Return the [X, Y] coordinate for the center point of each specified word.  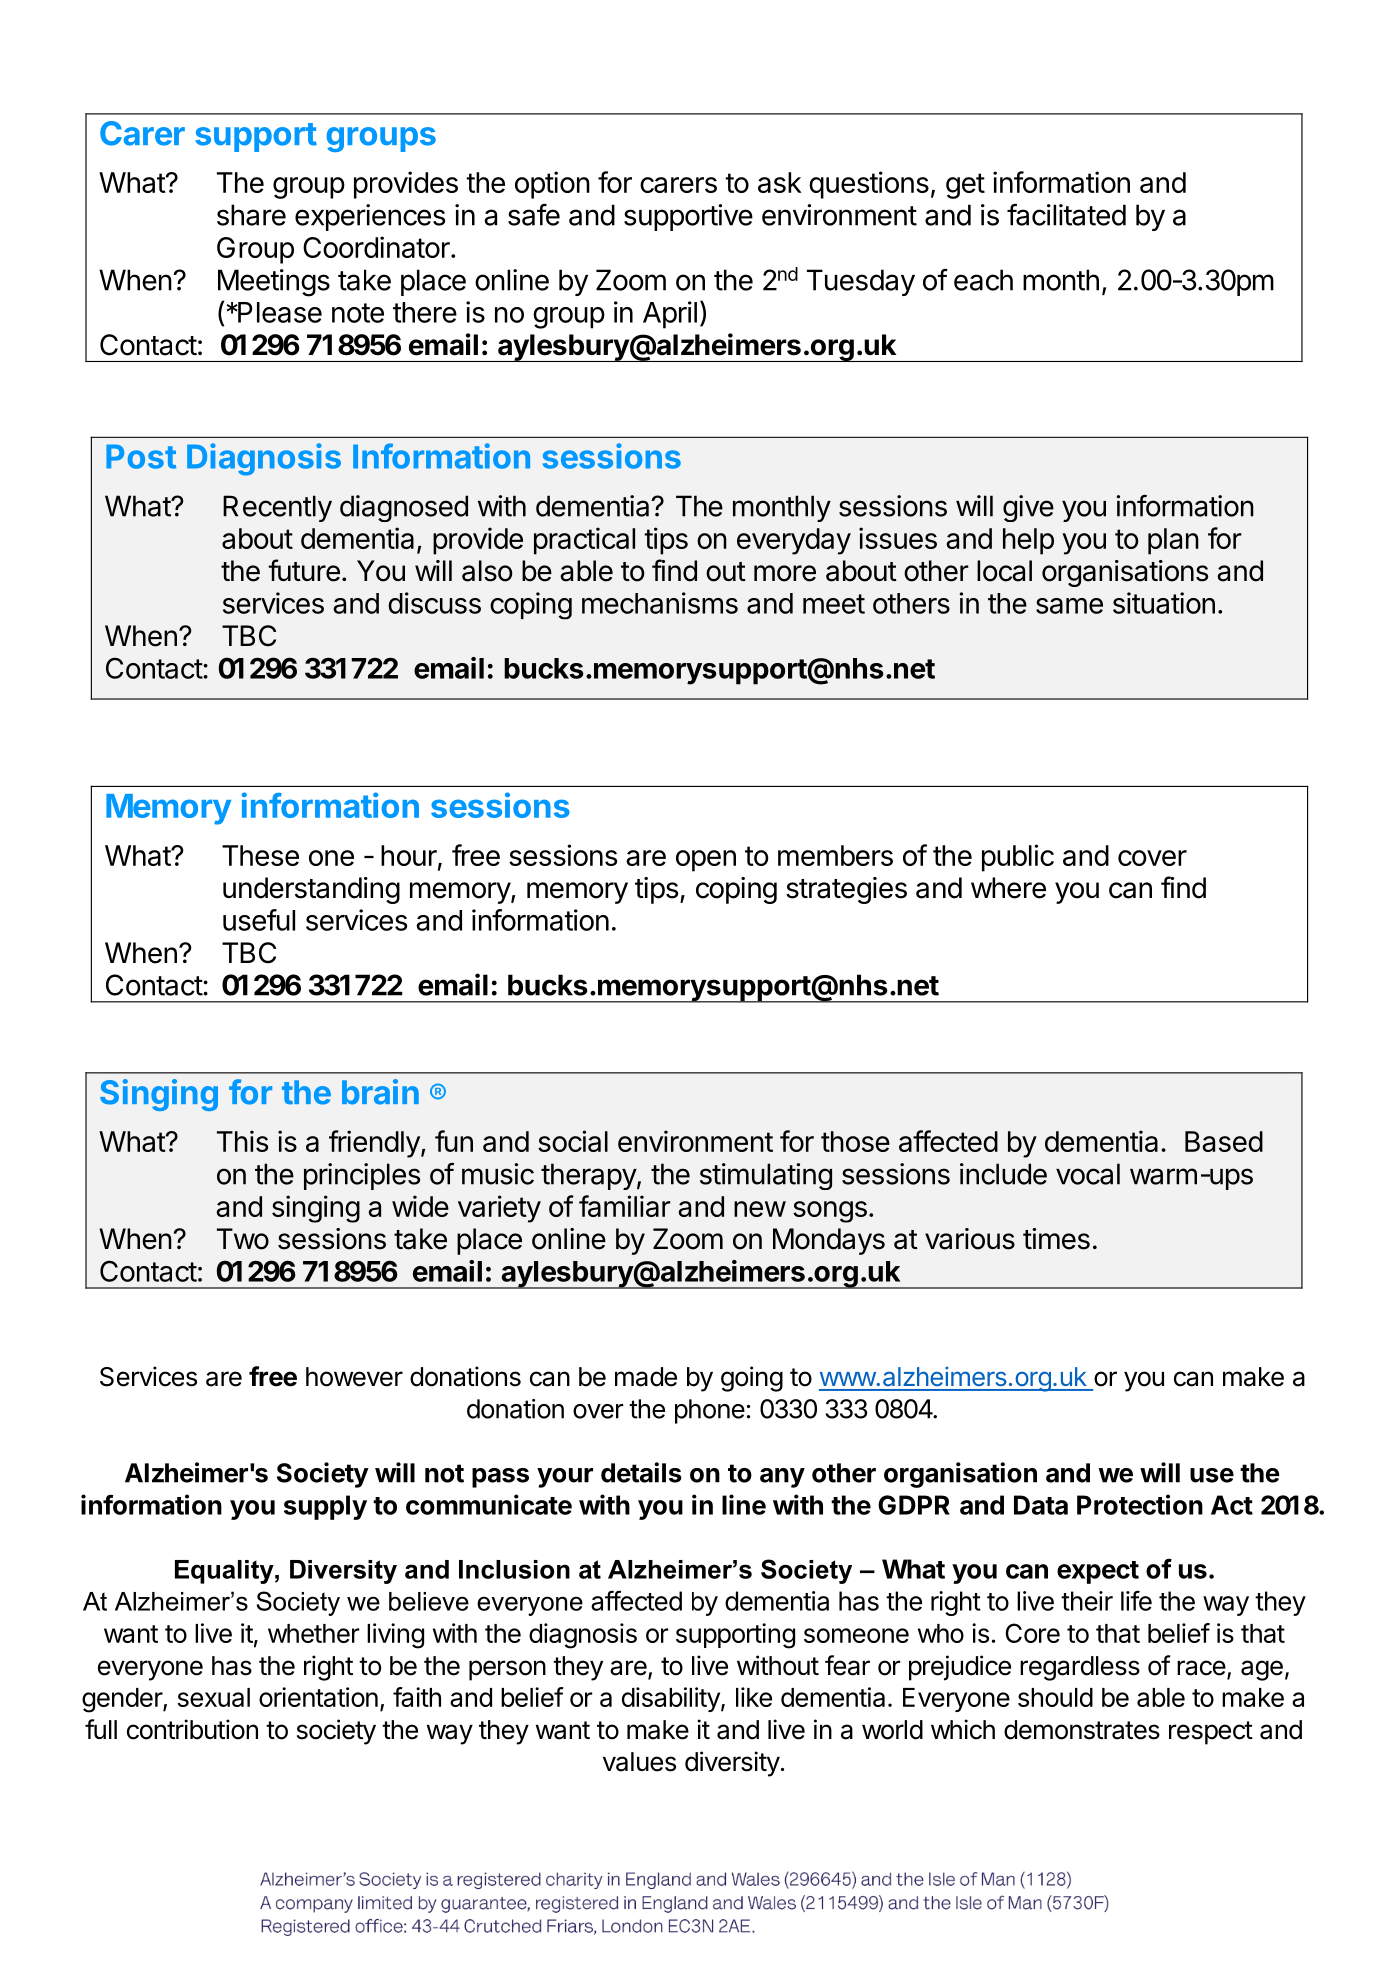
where [1008, 888]
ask [780, 182]
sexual [214, 1697]
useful [259, 920]
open [706, 861]
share [251, 215]
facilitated [1066, 215]
